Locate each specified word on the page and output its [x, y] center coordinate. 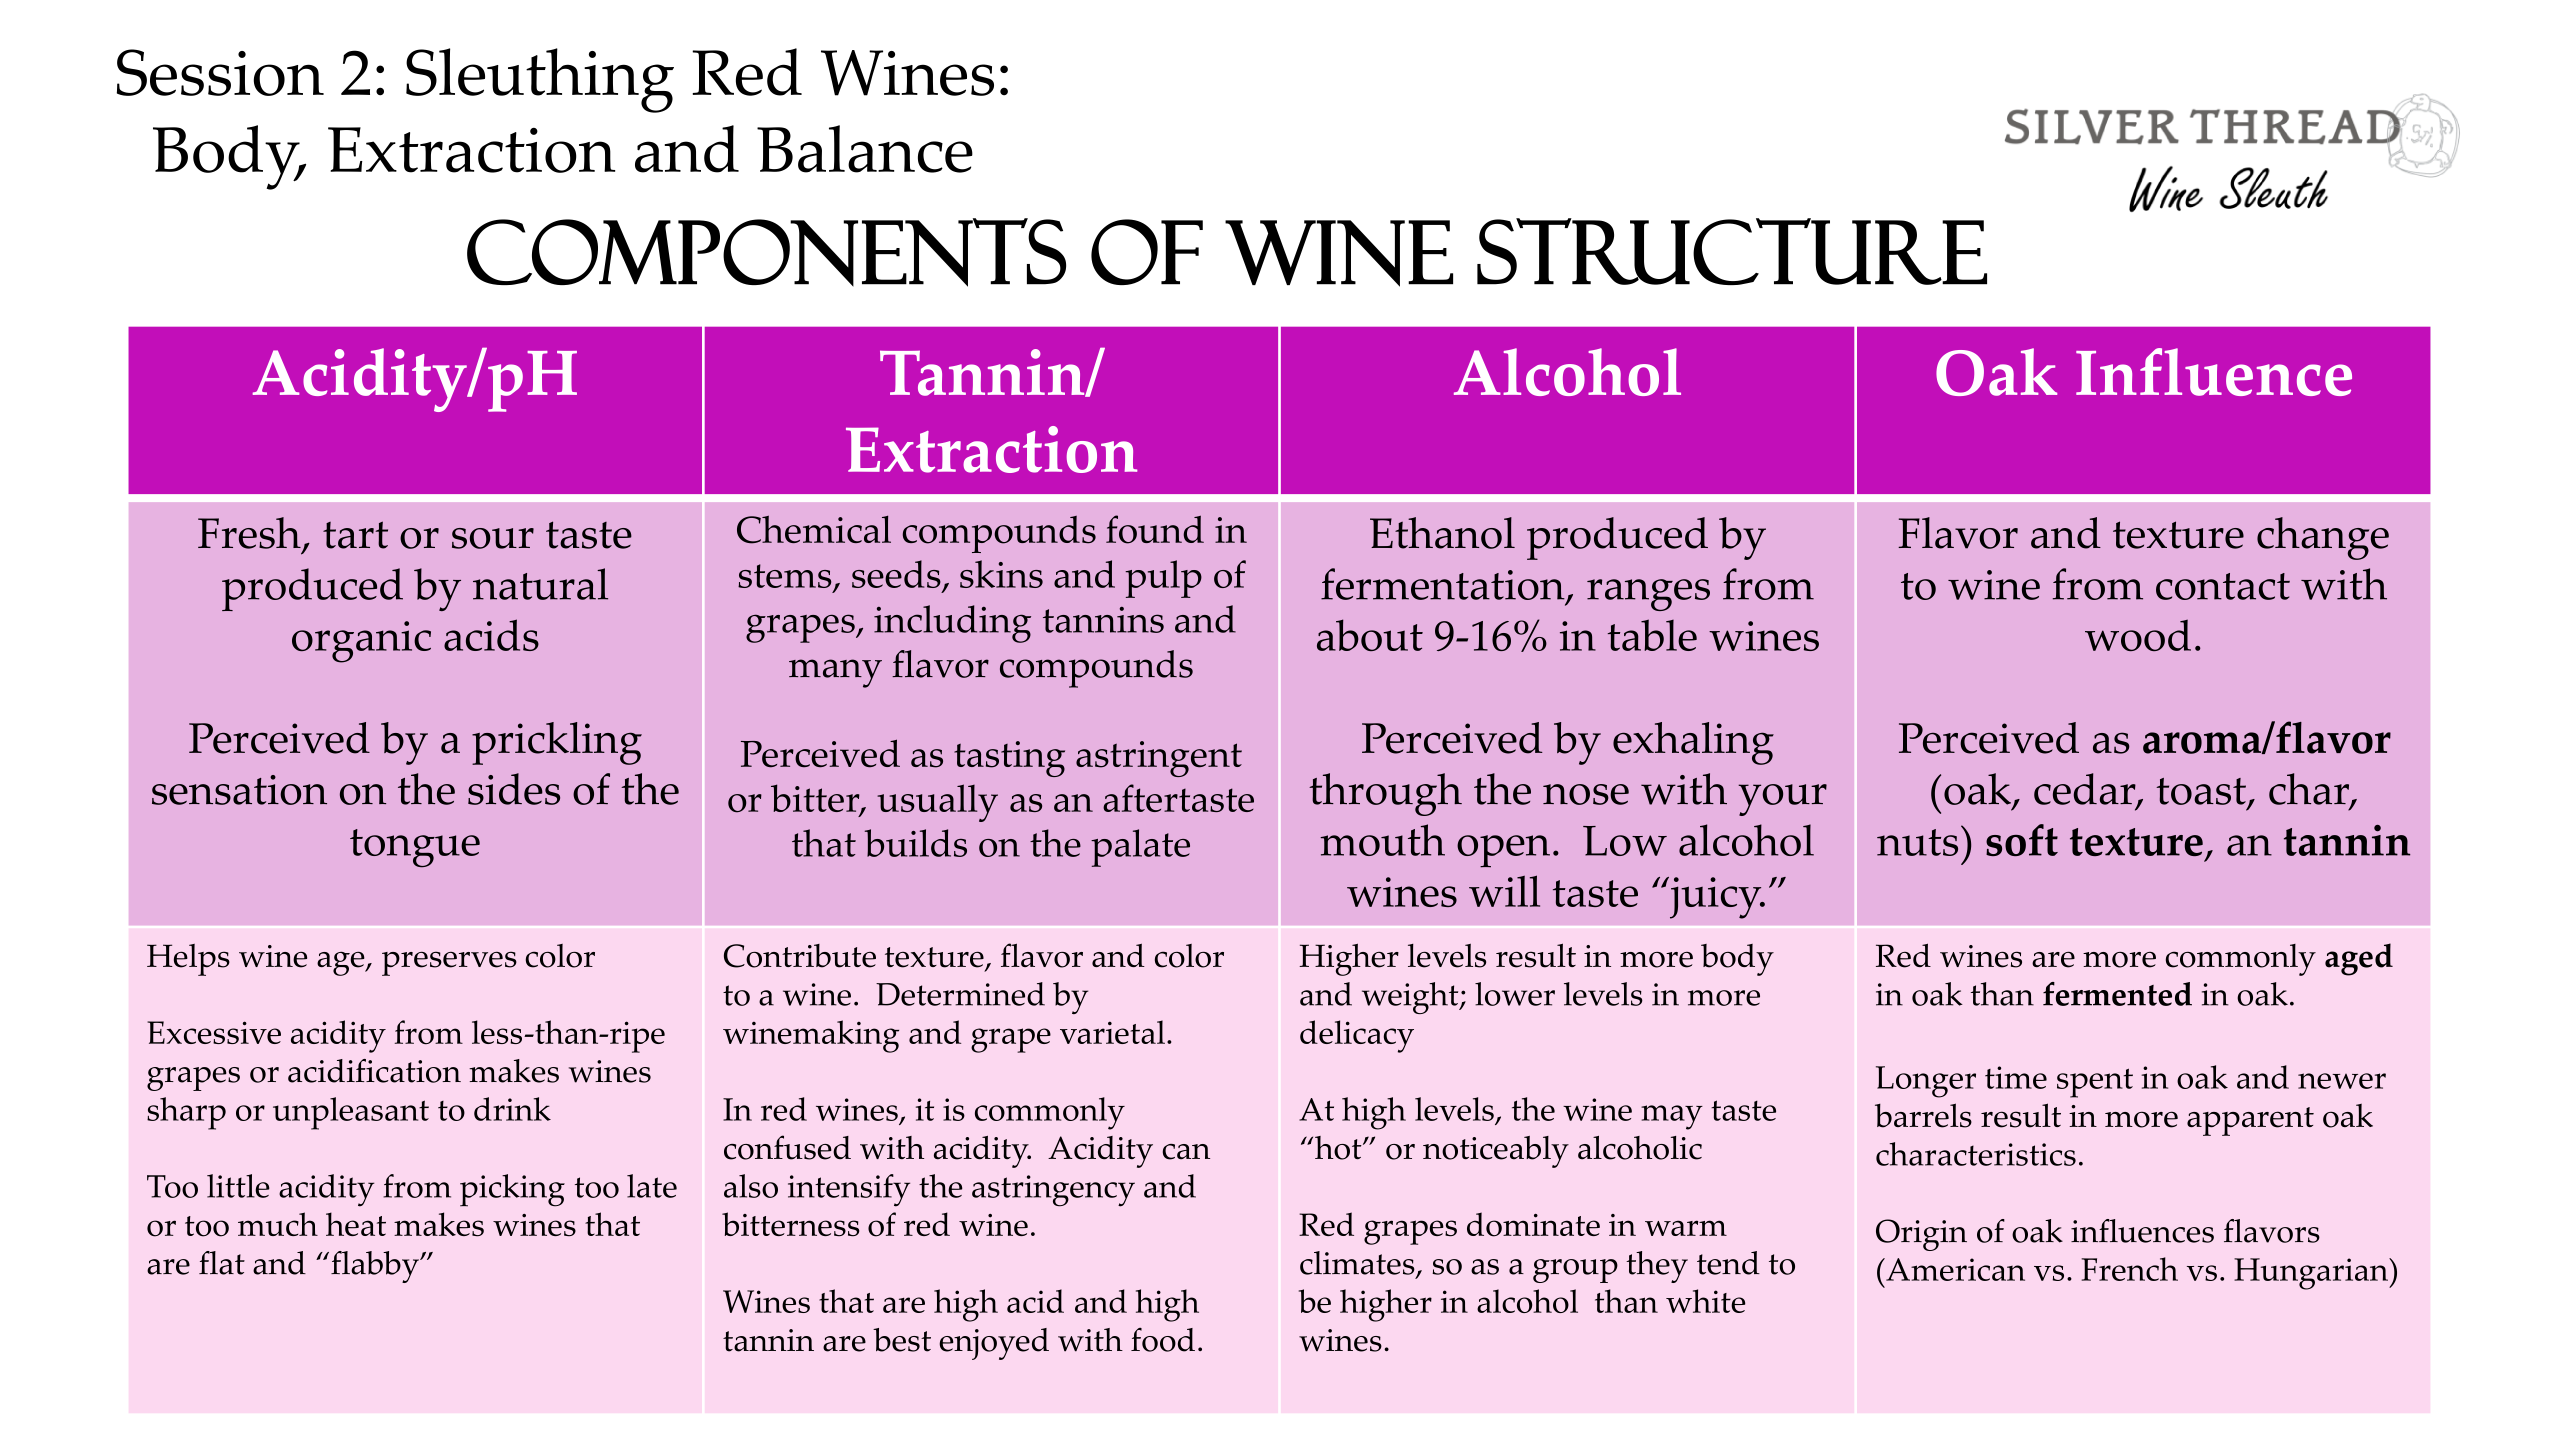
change [2323, 538]
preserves [449, 963]
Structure [1732, 251]
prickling [557, 743]
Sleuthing [540, 80]
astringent [1159, 759]
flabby [376, 1267]
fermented [2117, 994]
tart [355, 535]
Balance [865, 149]
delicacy [1357, 1036]
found [1155, 529]
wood [2138, 635]
